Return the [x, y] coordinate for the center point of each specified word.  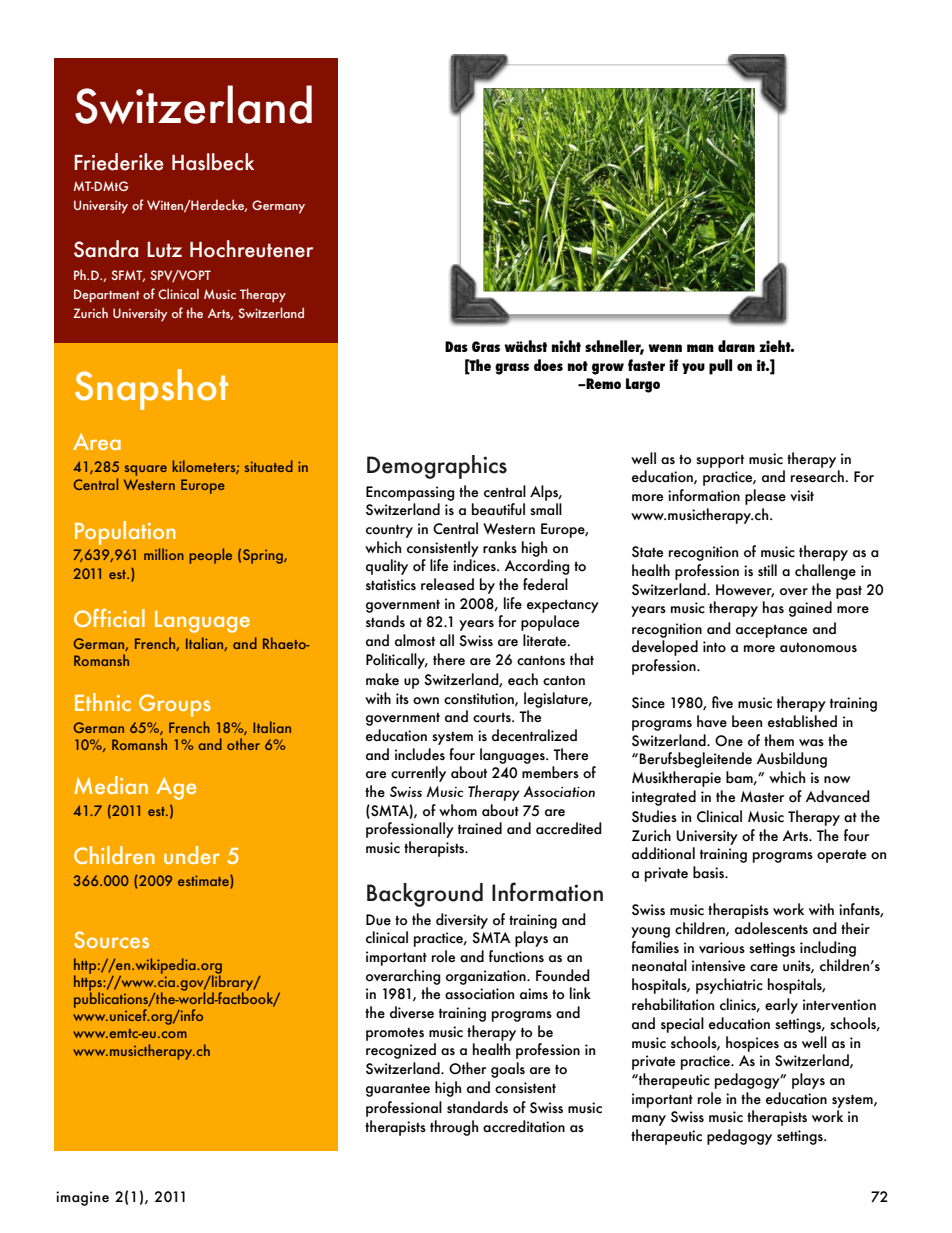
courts [493, 718]
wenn [665, 348]
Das [456, 346]
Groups [175, 705]
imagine [82, 1198]
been [747, 721]
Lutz [164, 250]
